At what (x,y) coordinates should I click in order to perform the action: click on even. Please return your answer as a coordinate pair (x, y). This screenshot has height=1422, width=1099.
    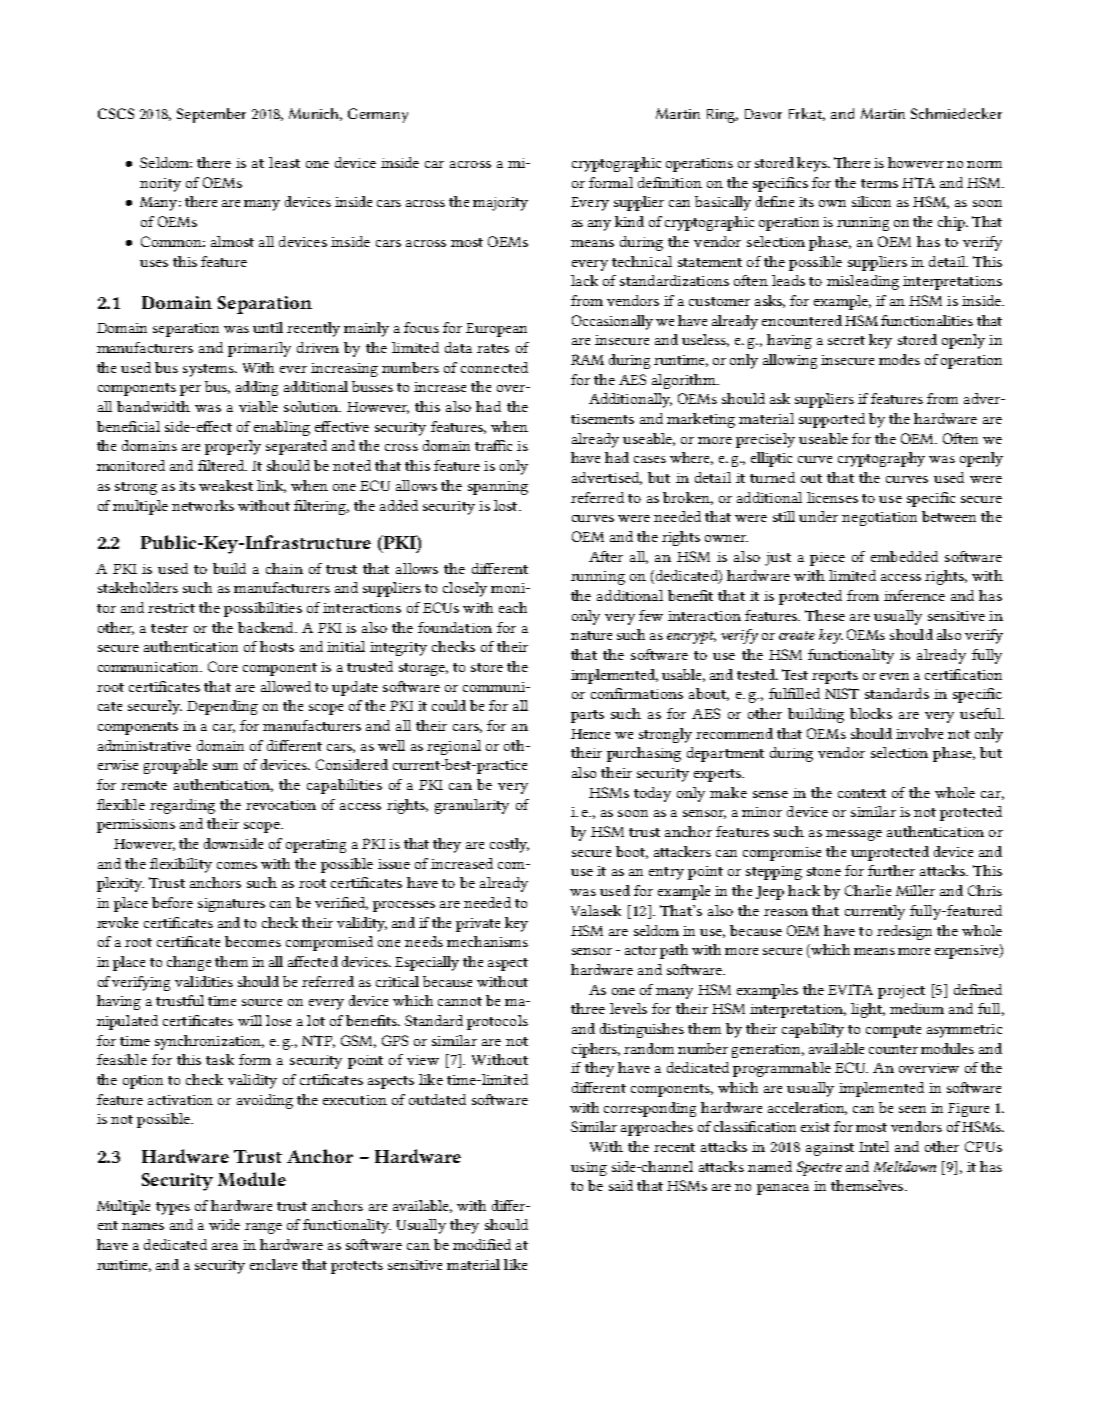
    Looking at the image, I should click on (894, 676).
